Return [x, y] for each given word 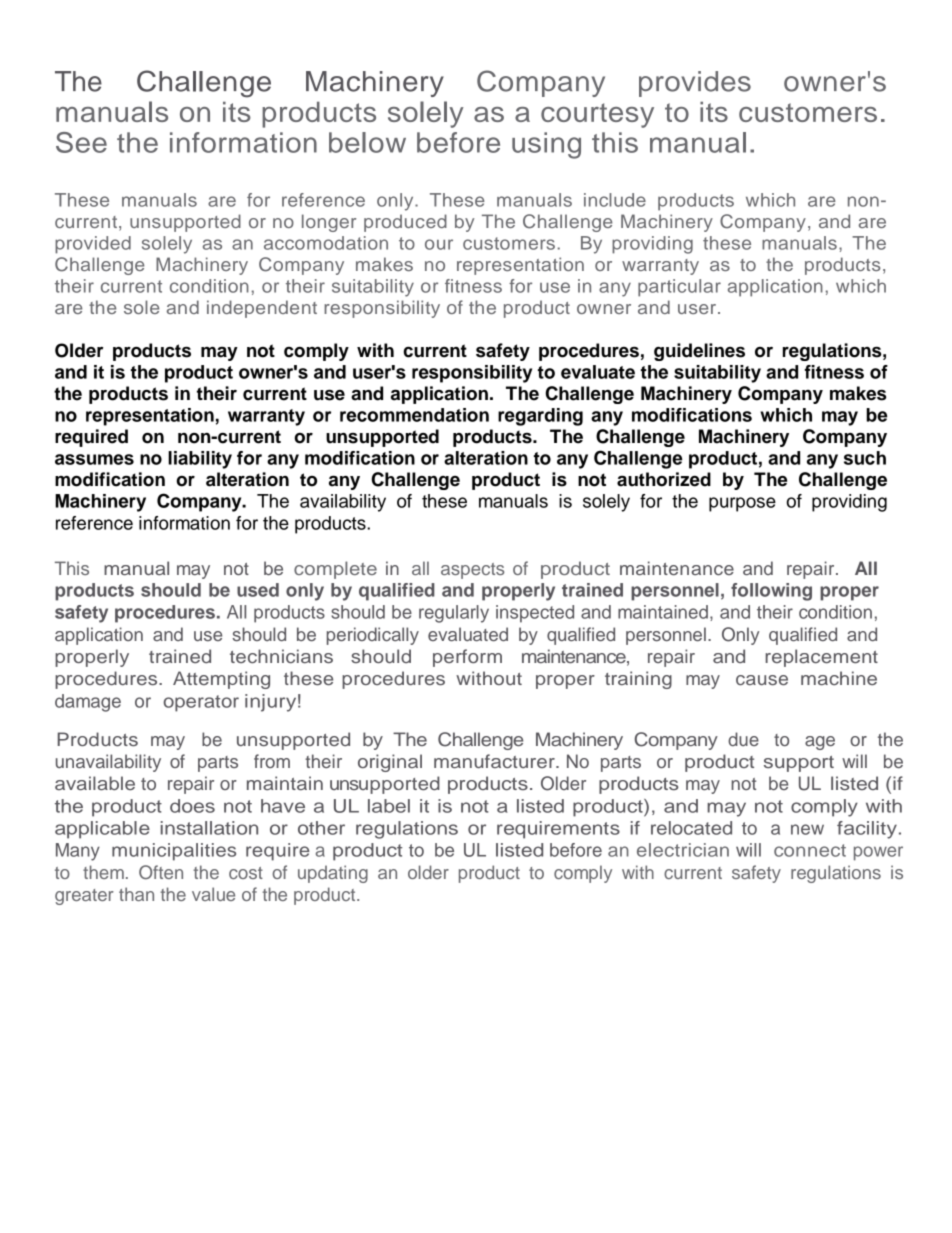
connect [810, 850]
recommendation [414, 415]
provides [695, 84]
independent [262, 309]
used [258, 590]
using [546, 145]
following [771, 592]
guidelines [699, 352]
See [81, 142]
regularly [454, 614]
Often [161, 872]
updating [333, 874]
